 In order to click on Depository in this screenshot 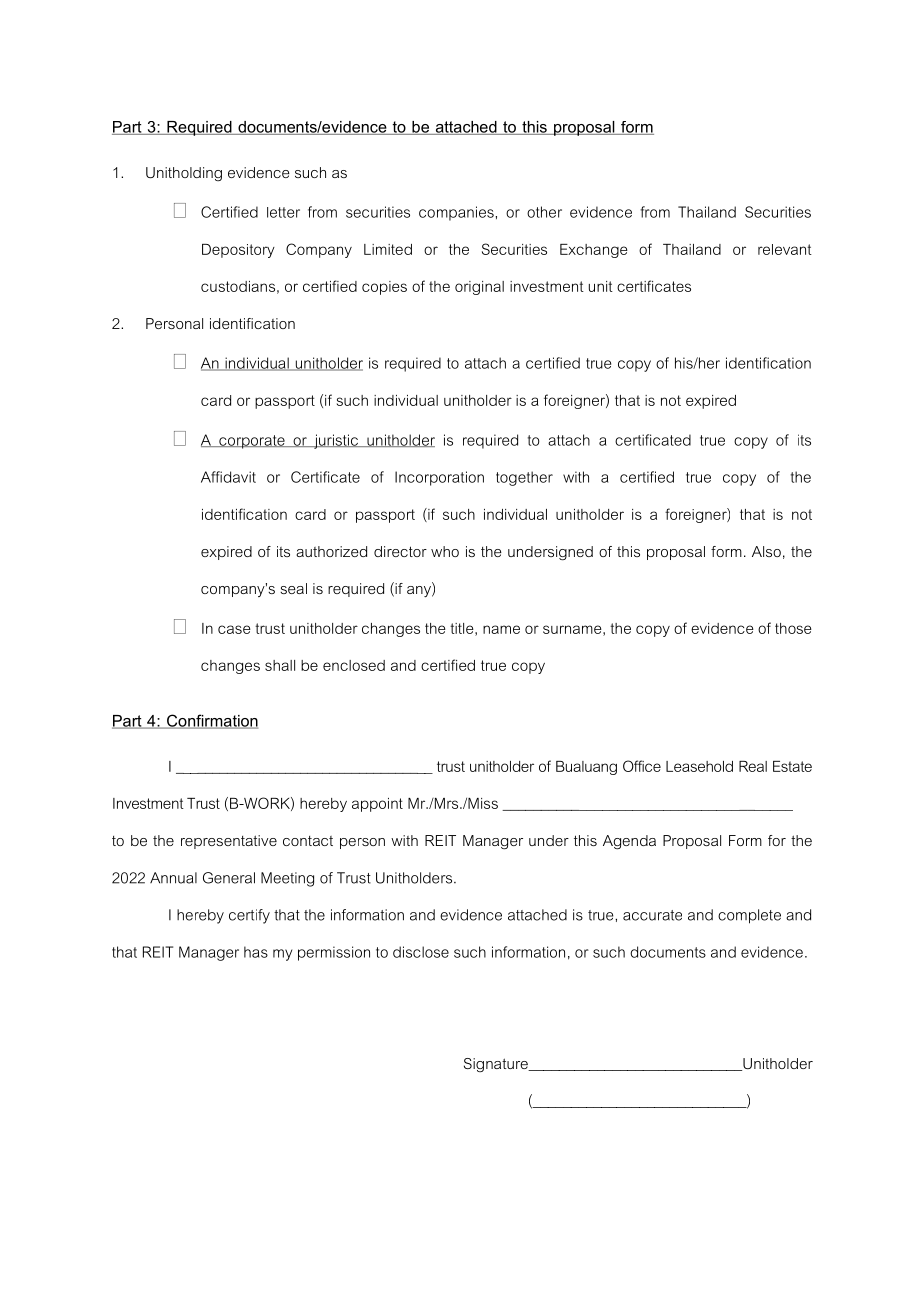, I will do `click(238, 251)`.
